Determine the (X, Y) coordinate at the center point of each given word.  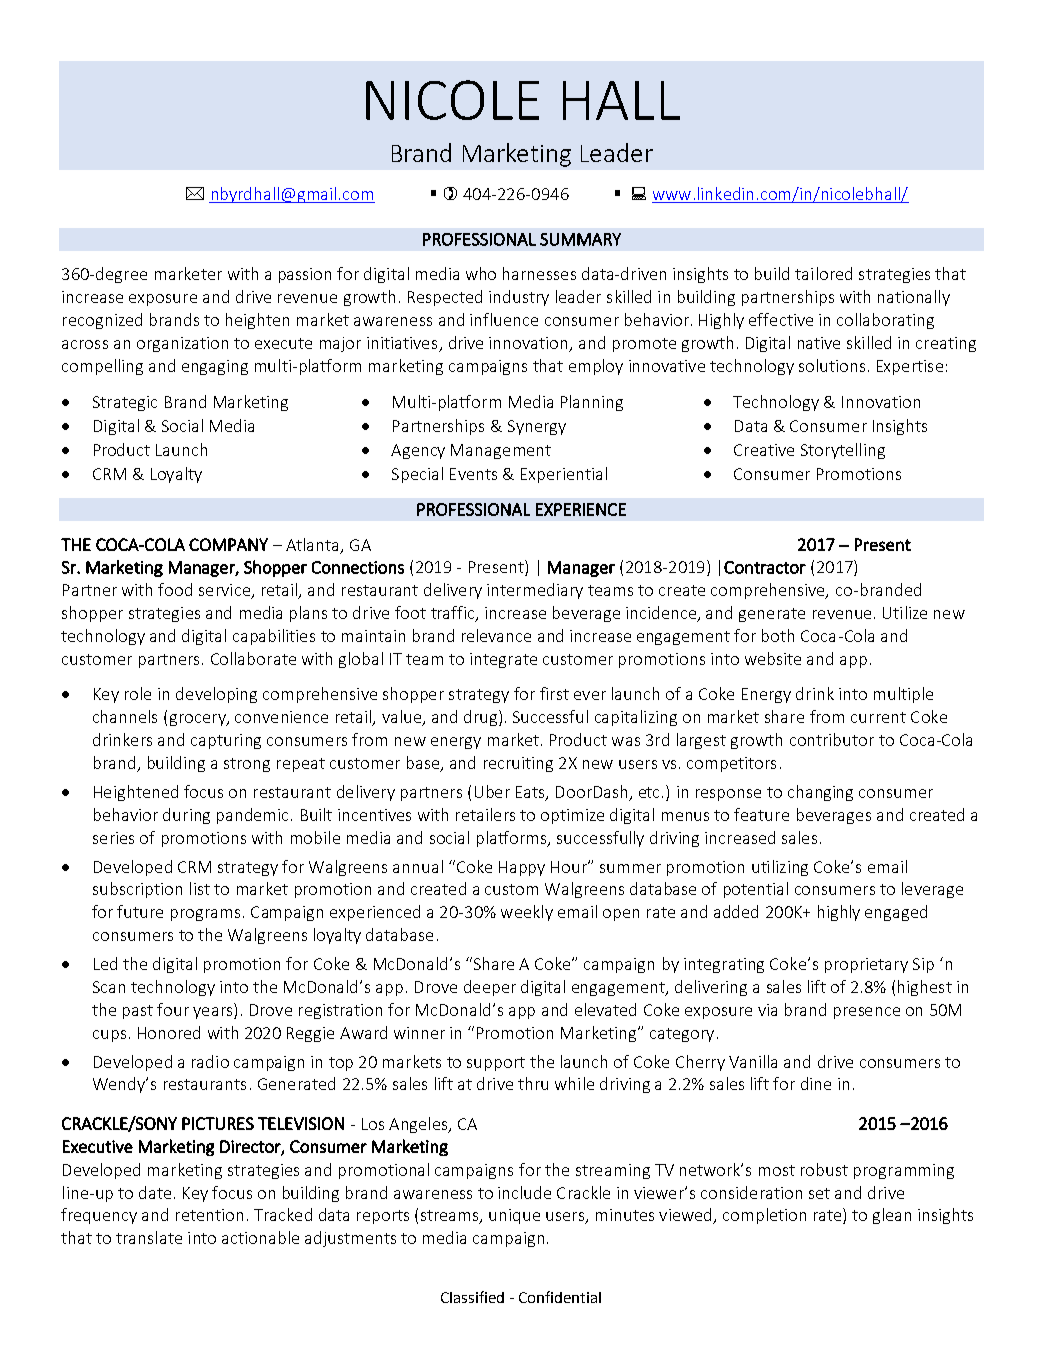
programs (205, 915)
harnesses (539, 273)
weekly (527, 913)
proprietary (866, 965)
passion (305, 275)
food (175, 589)
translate (149, 1237)
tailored (823, 273)
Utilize (905, 612)
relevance (496, 635)
